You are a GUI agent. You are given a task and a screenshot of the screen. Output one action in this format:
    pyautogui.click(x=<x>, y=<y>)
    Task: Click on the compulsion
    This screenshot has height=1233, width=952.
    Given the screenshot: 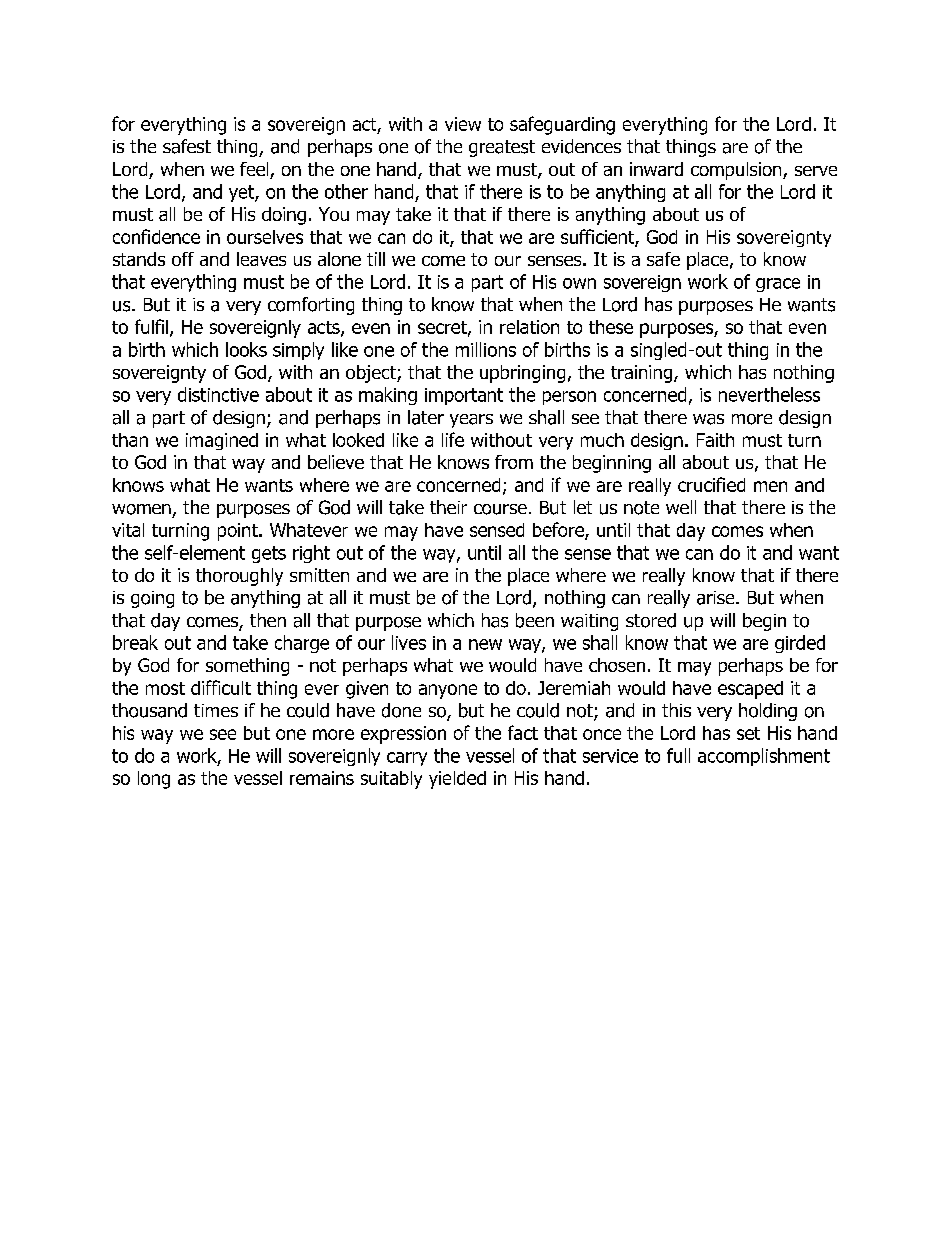 What is the action you would take?
    pyautogui.click(x=737, y=171)
